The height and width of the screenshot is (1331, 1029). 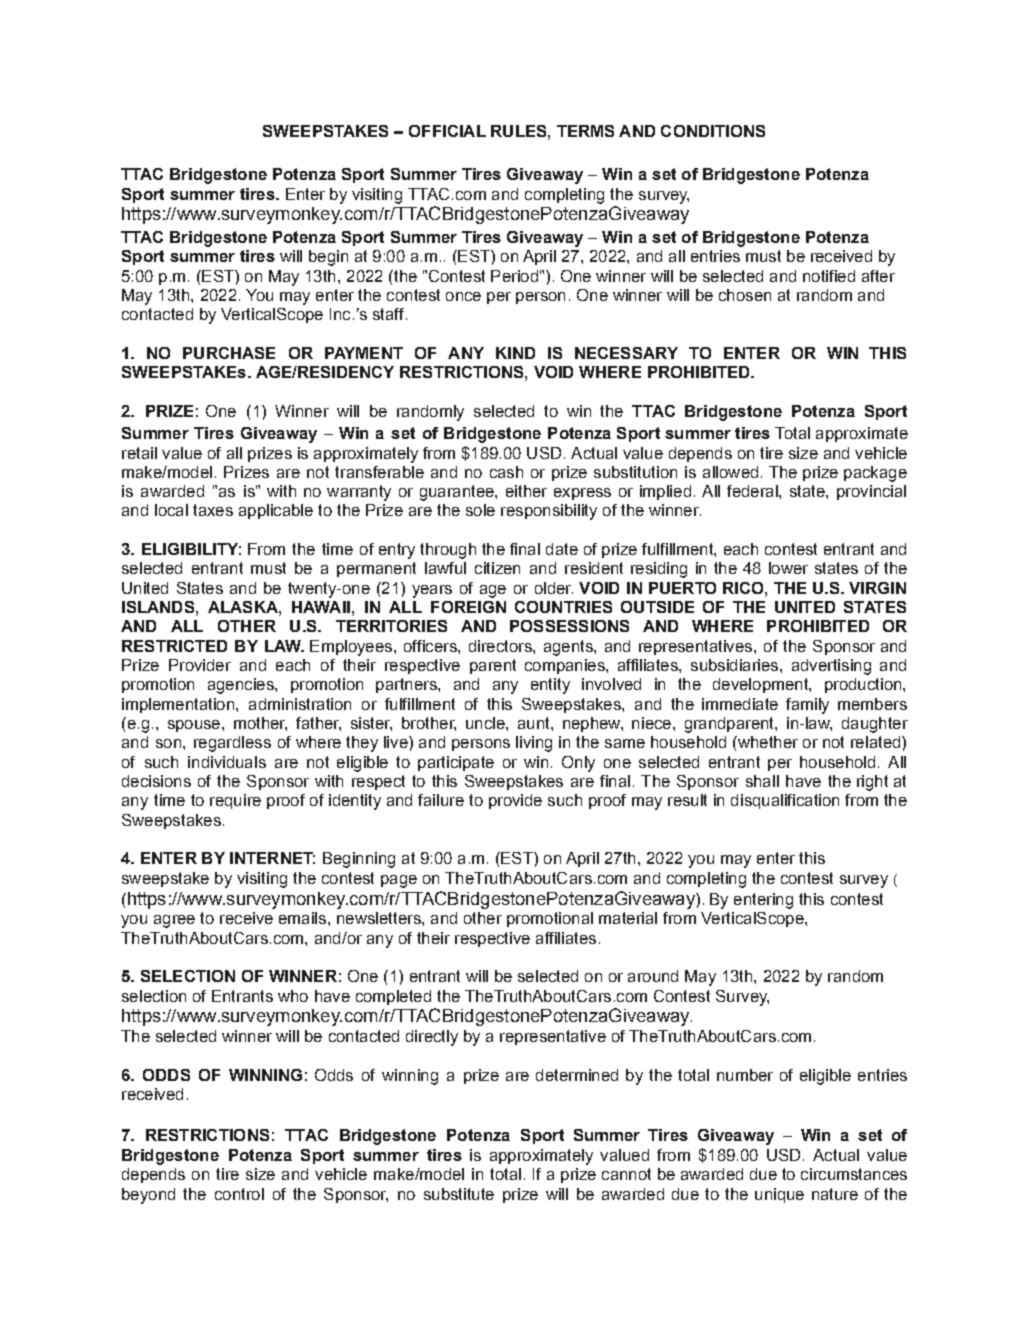 What do you see at coordinates (506, 472) in the screenshot?
I see `cash` at bounding box center [506, 472].
